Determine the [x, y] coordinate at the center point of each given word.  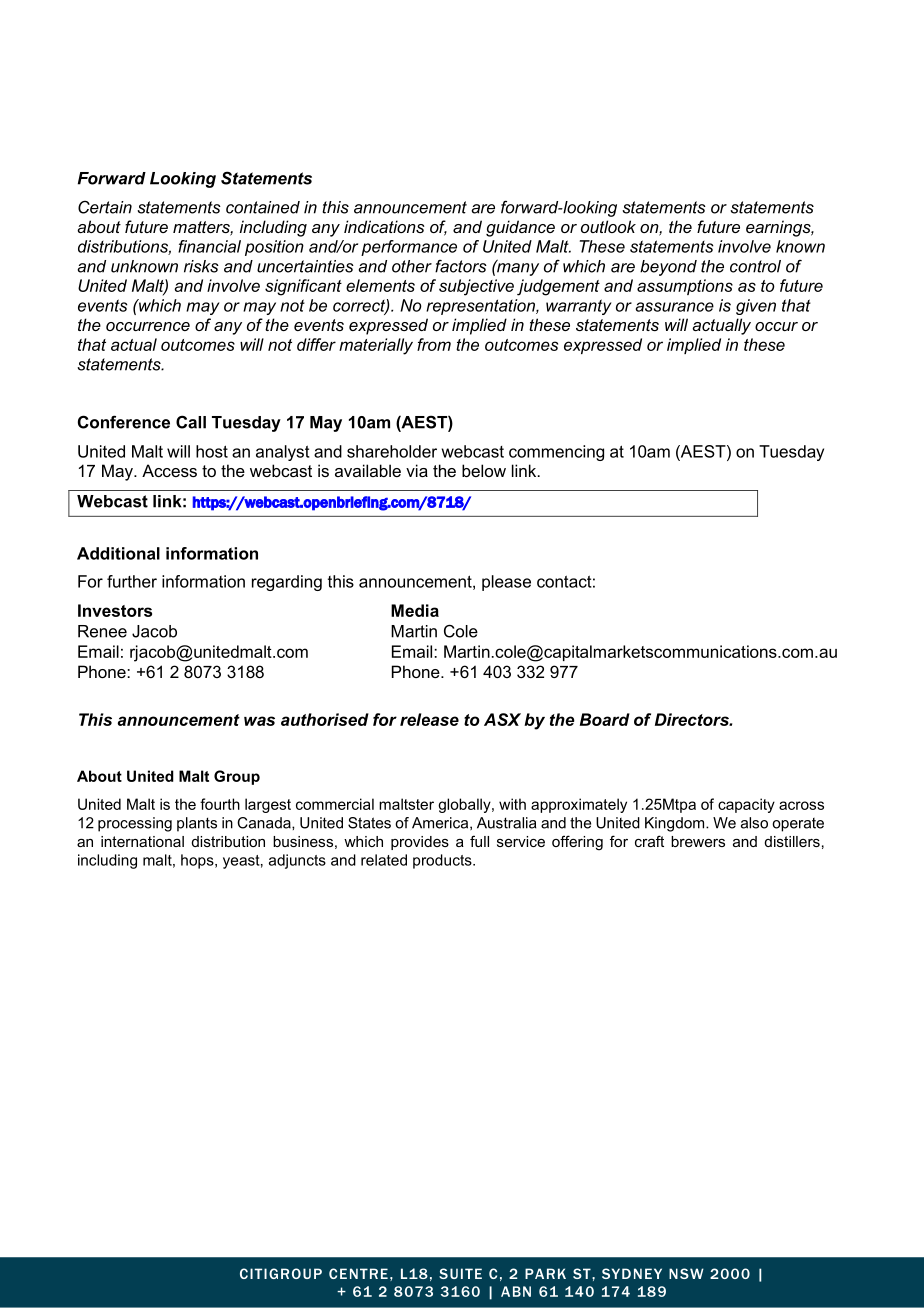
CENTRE [358, 1273]
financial [209, 246]
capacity [746, 805]
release [429, 719]
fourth [220, 804]
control [755, 266]
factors [461, 266]
